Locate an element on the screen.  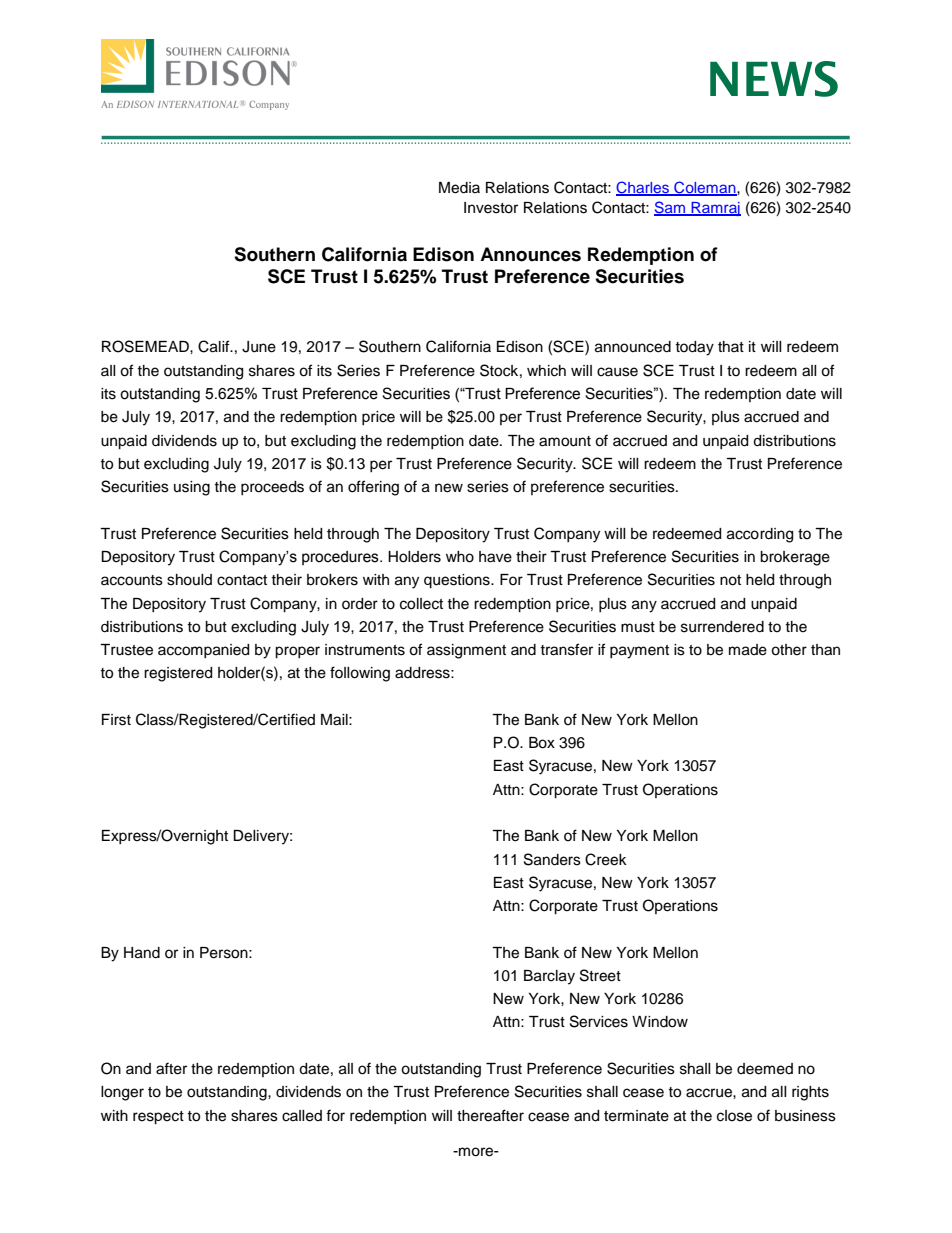
that is located at coordinates (731, 346).
